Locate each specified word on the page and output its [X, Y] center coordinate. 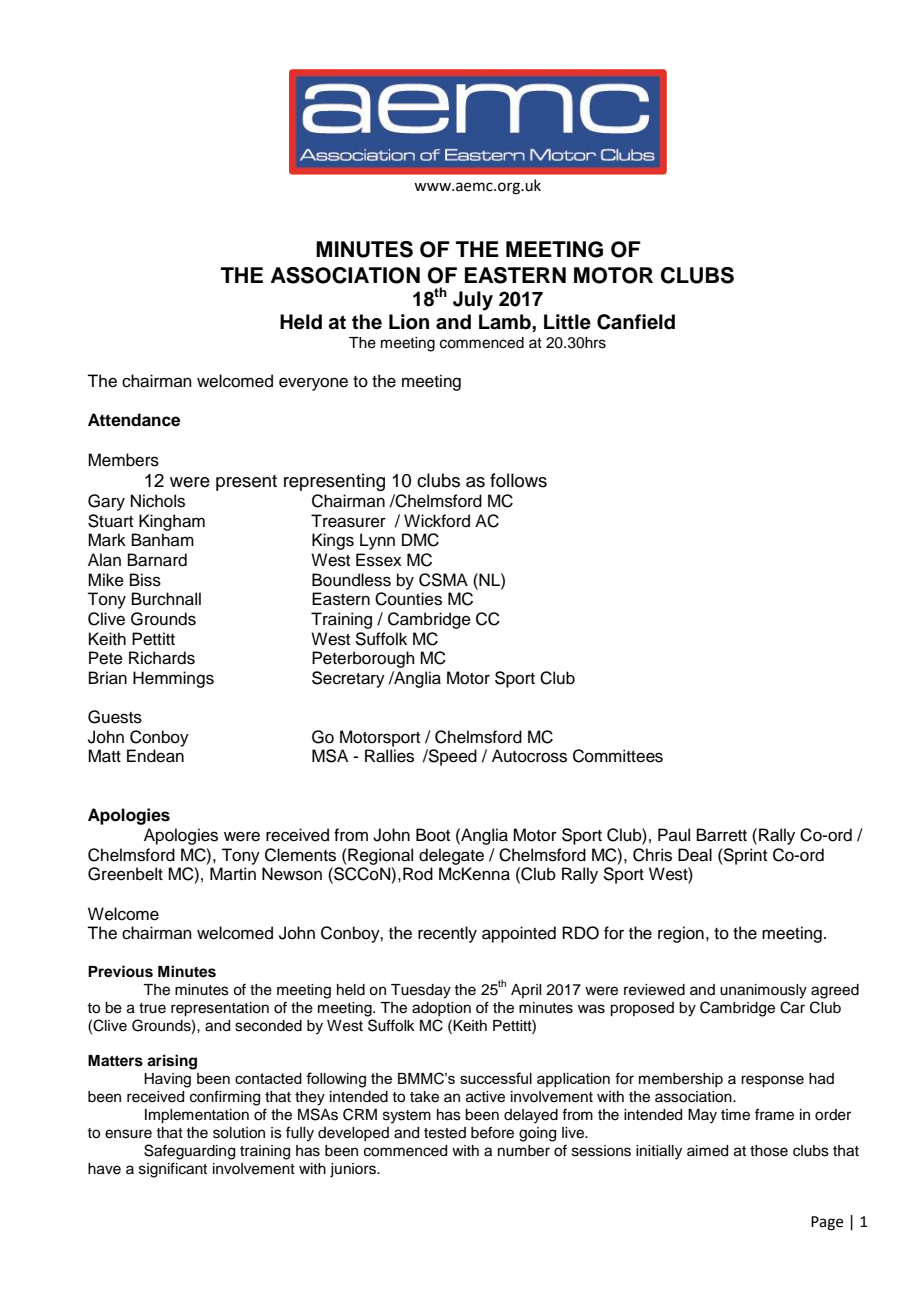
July [473, 301]
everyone [313, 384]
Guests [115, 717]
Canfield [636, 322]
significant [173, 1170]
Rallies [389, 756]
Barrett [722, 835]
